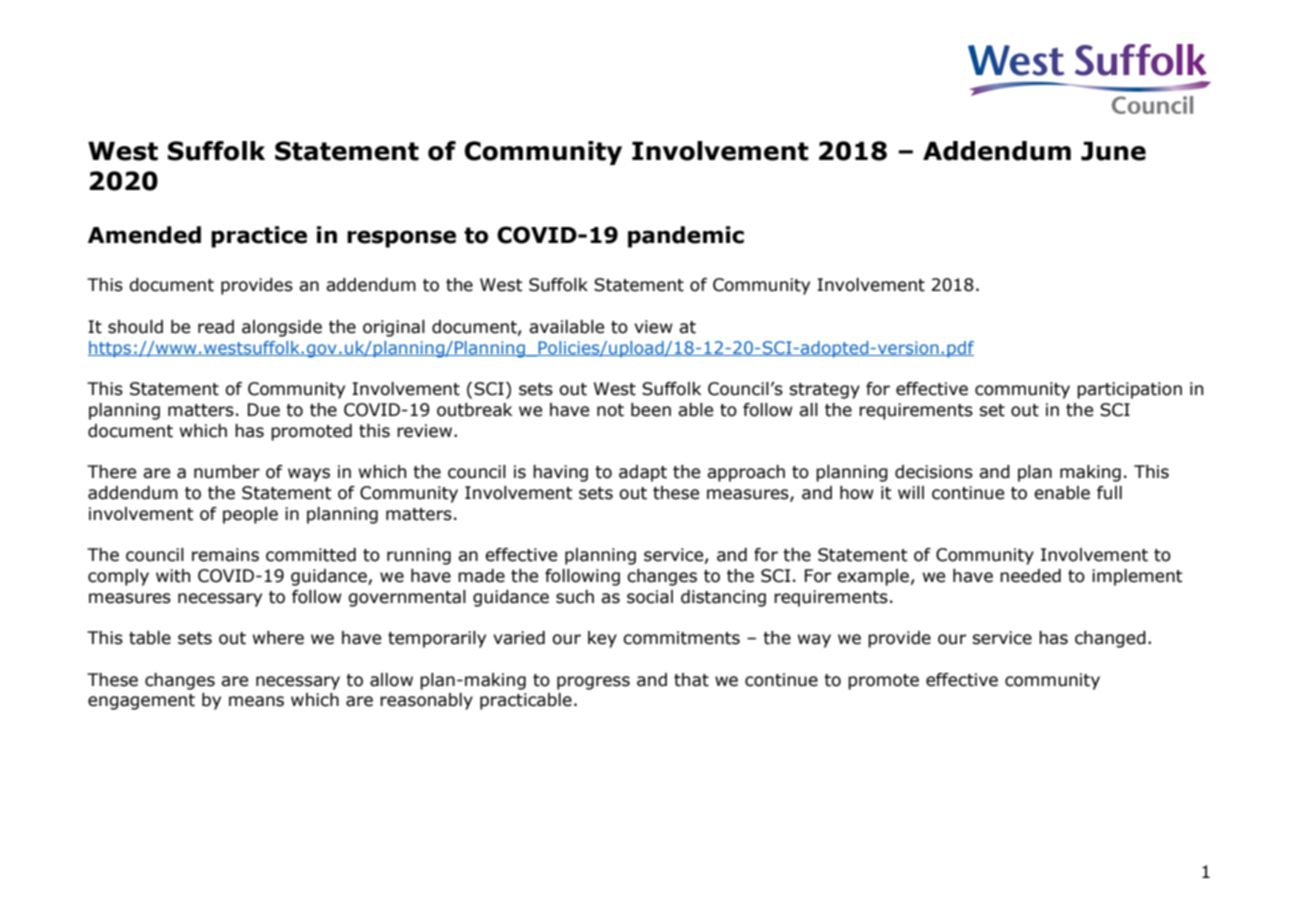  I want to click on needed, so click(1030, 576).
